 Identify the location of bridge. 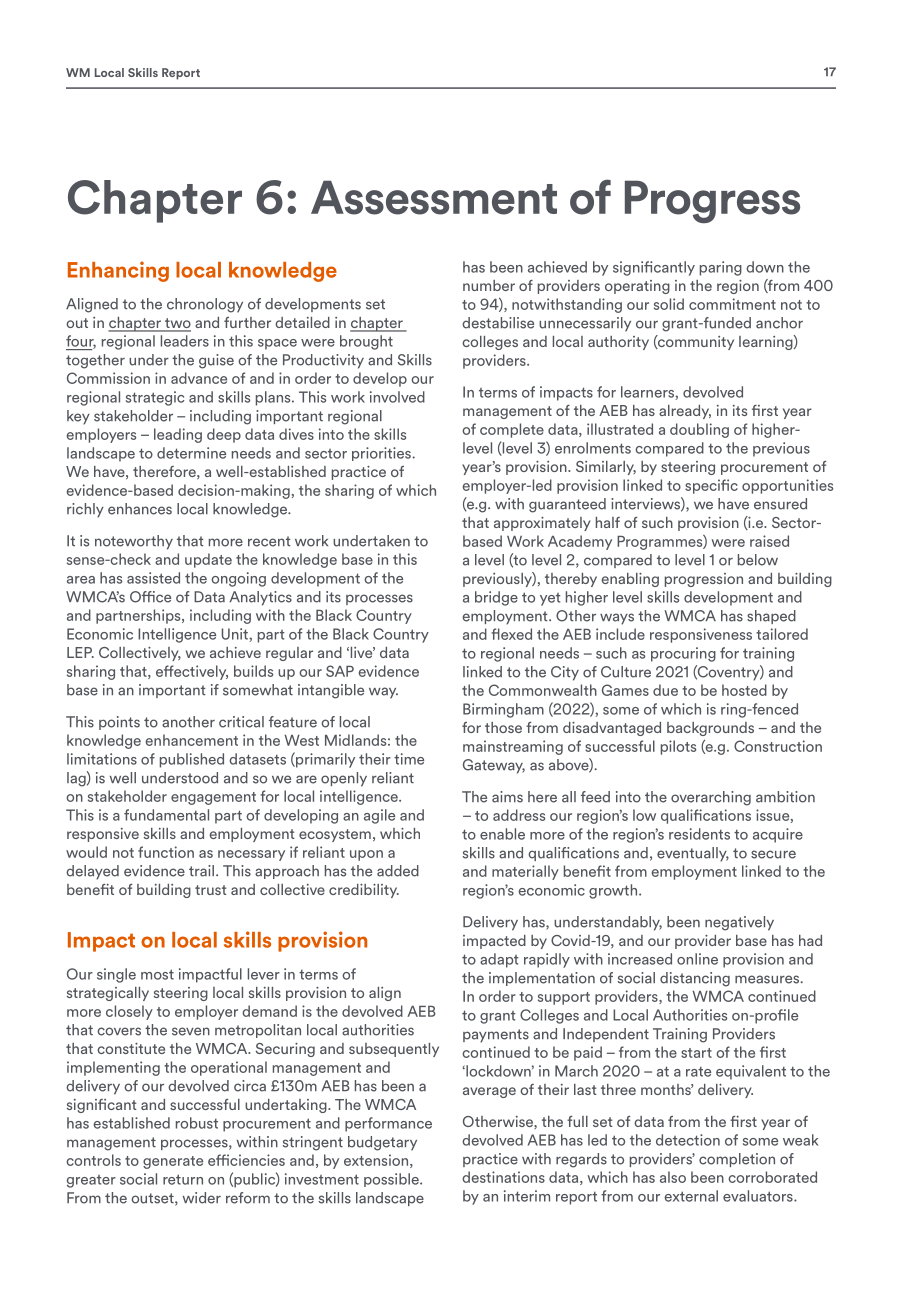
(496, 598).
